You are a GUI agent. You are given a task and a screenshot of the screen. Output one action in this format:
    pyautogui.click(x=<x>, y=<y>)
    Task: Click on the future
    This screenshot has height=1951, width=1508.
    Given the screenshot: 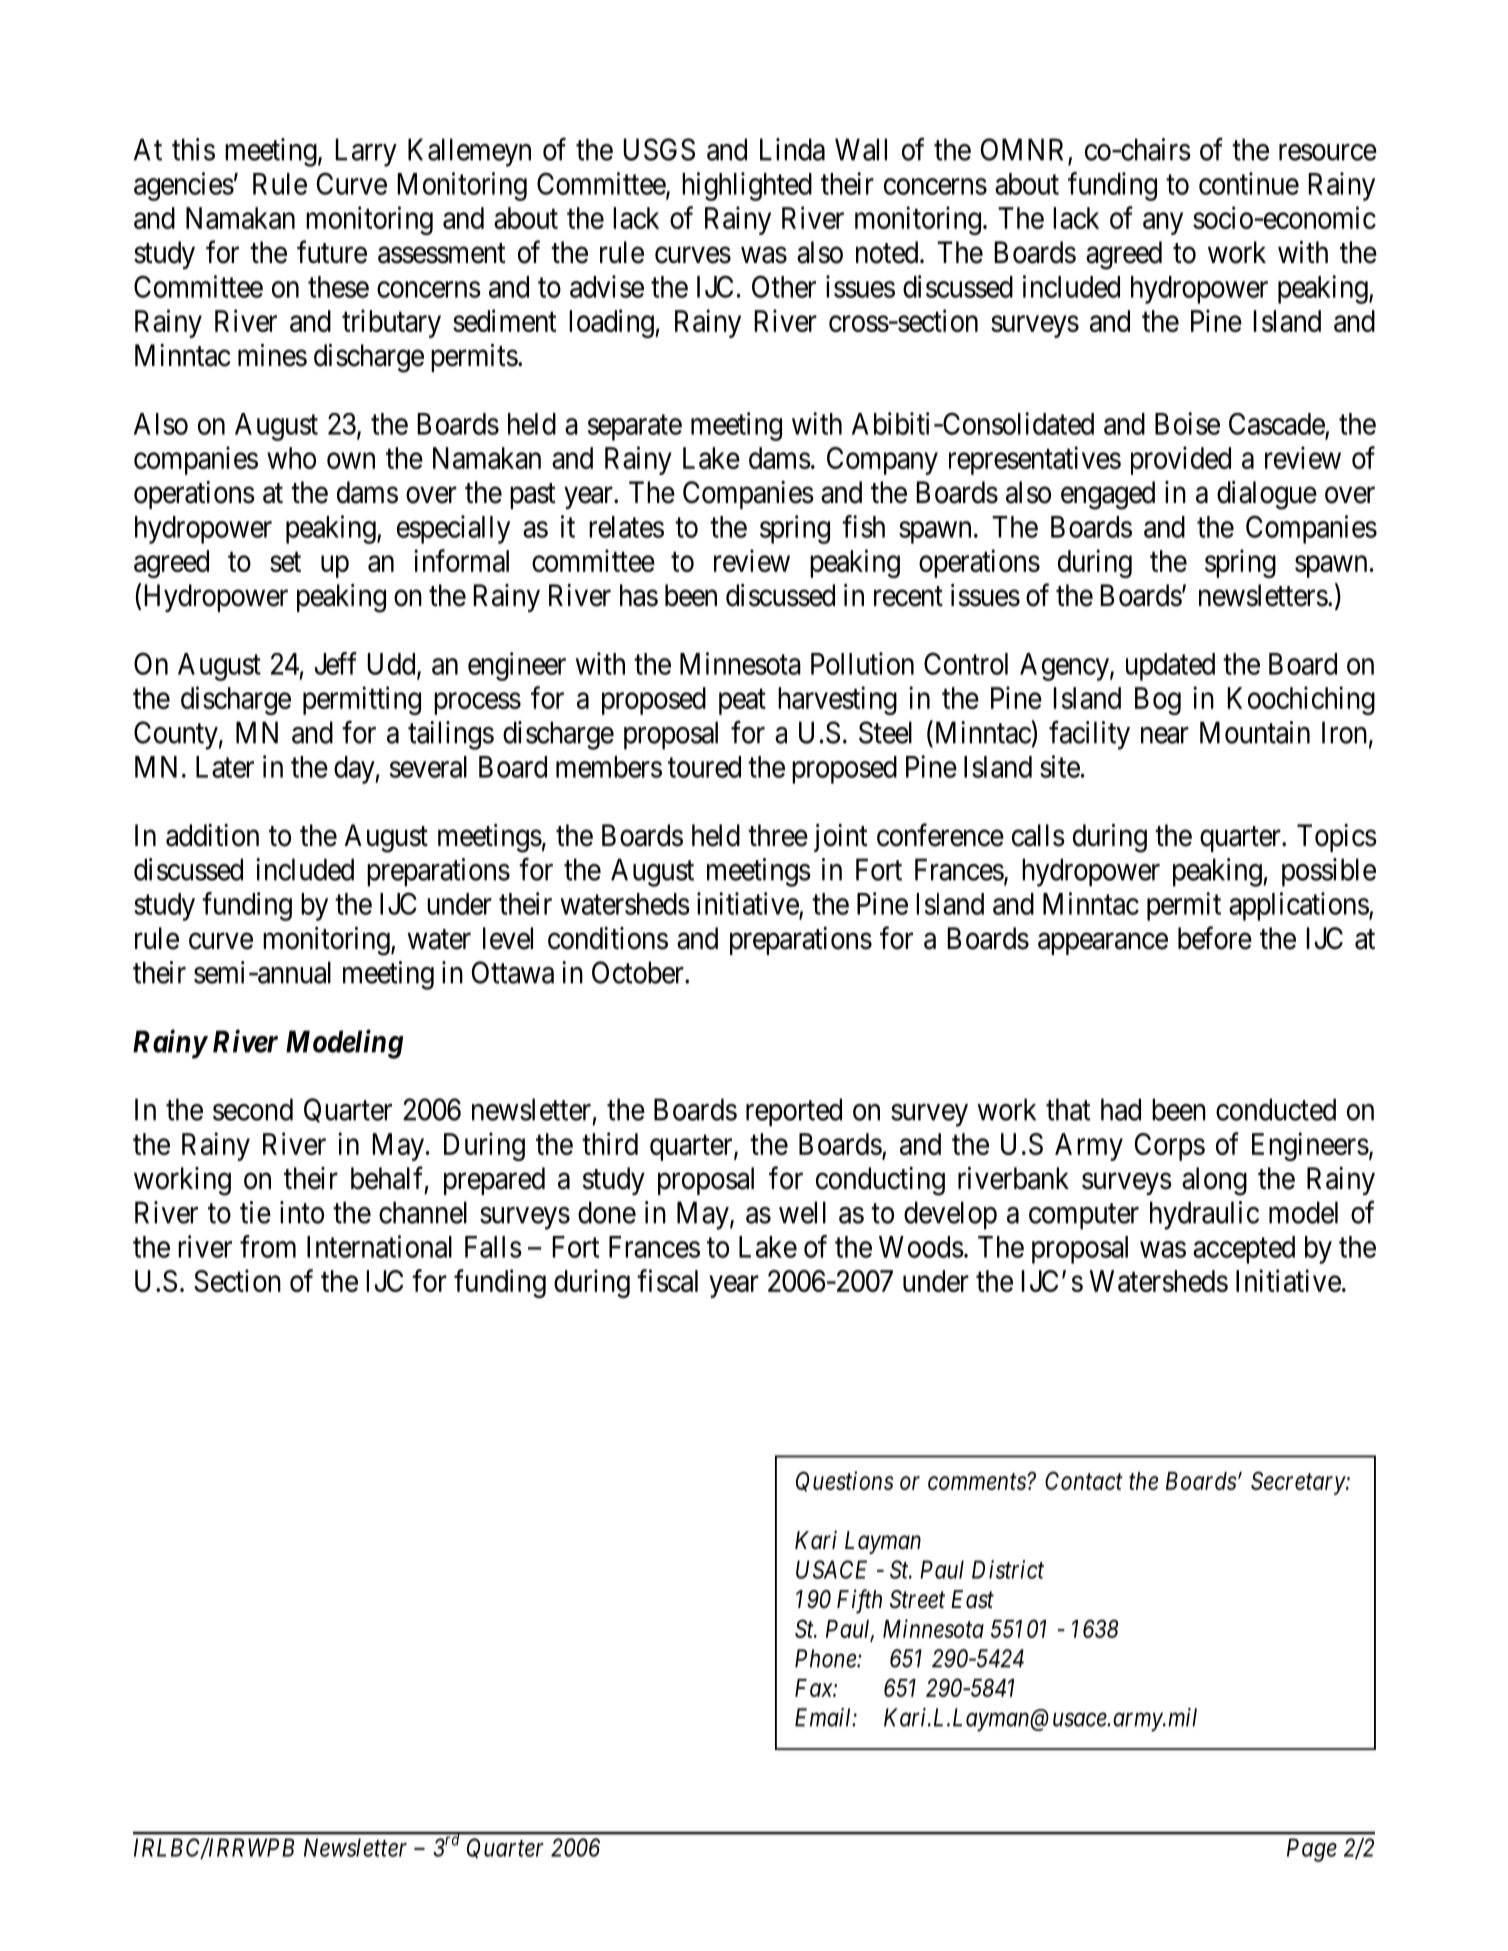 What is the action you would take?
    pyautogui.click(x=332, y=252)
